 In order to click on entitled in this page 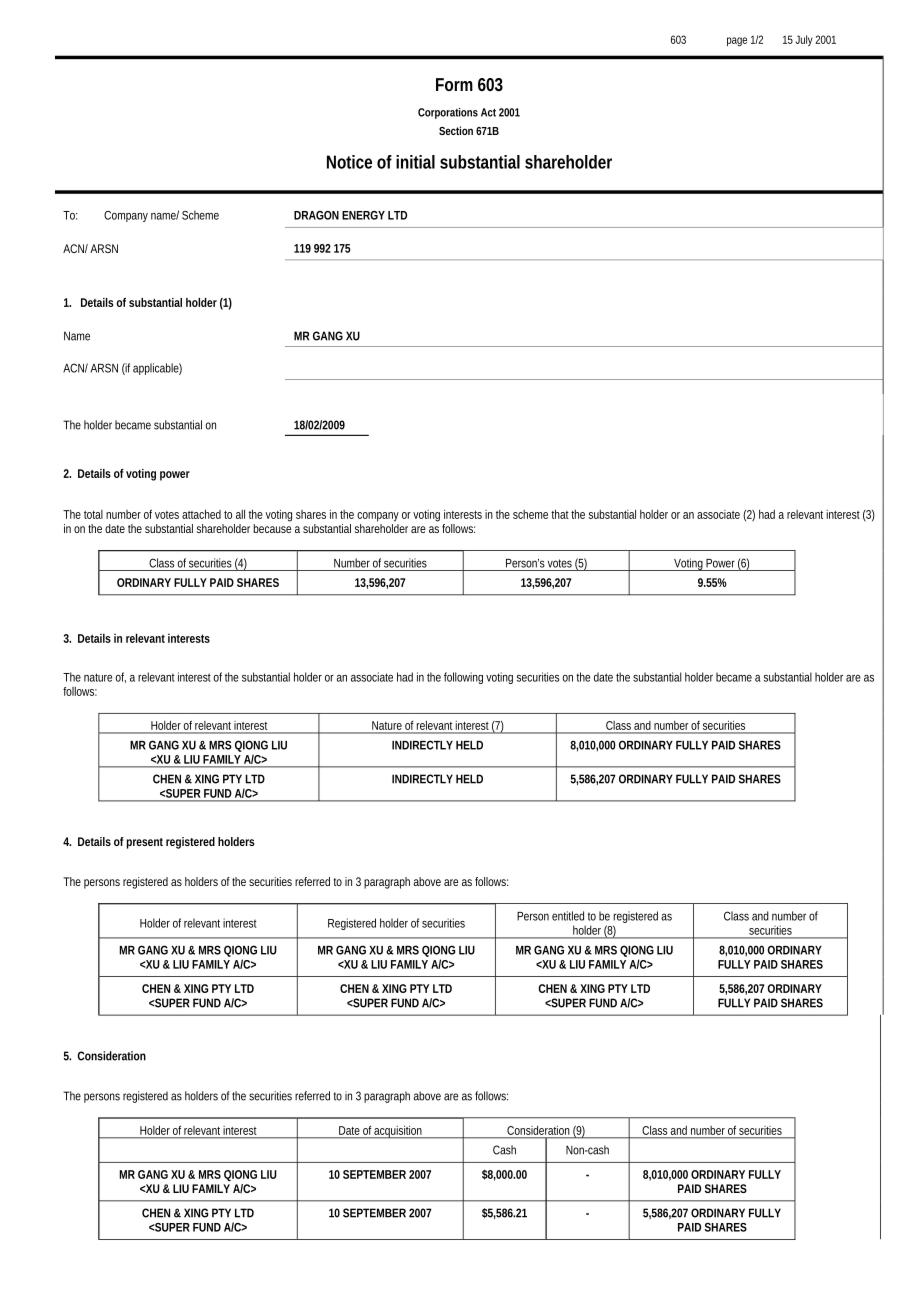, I will do `click(568, 916)`.
